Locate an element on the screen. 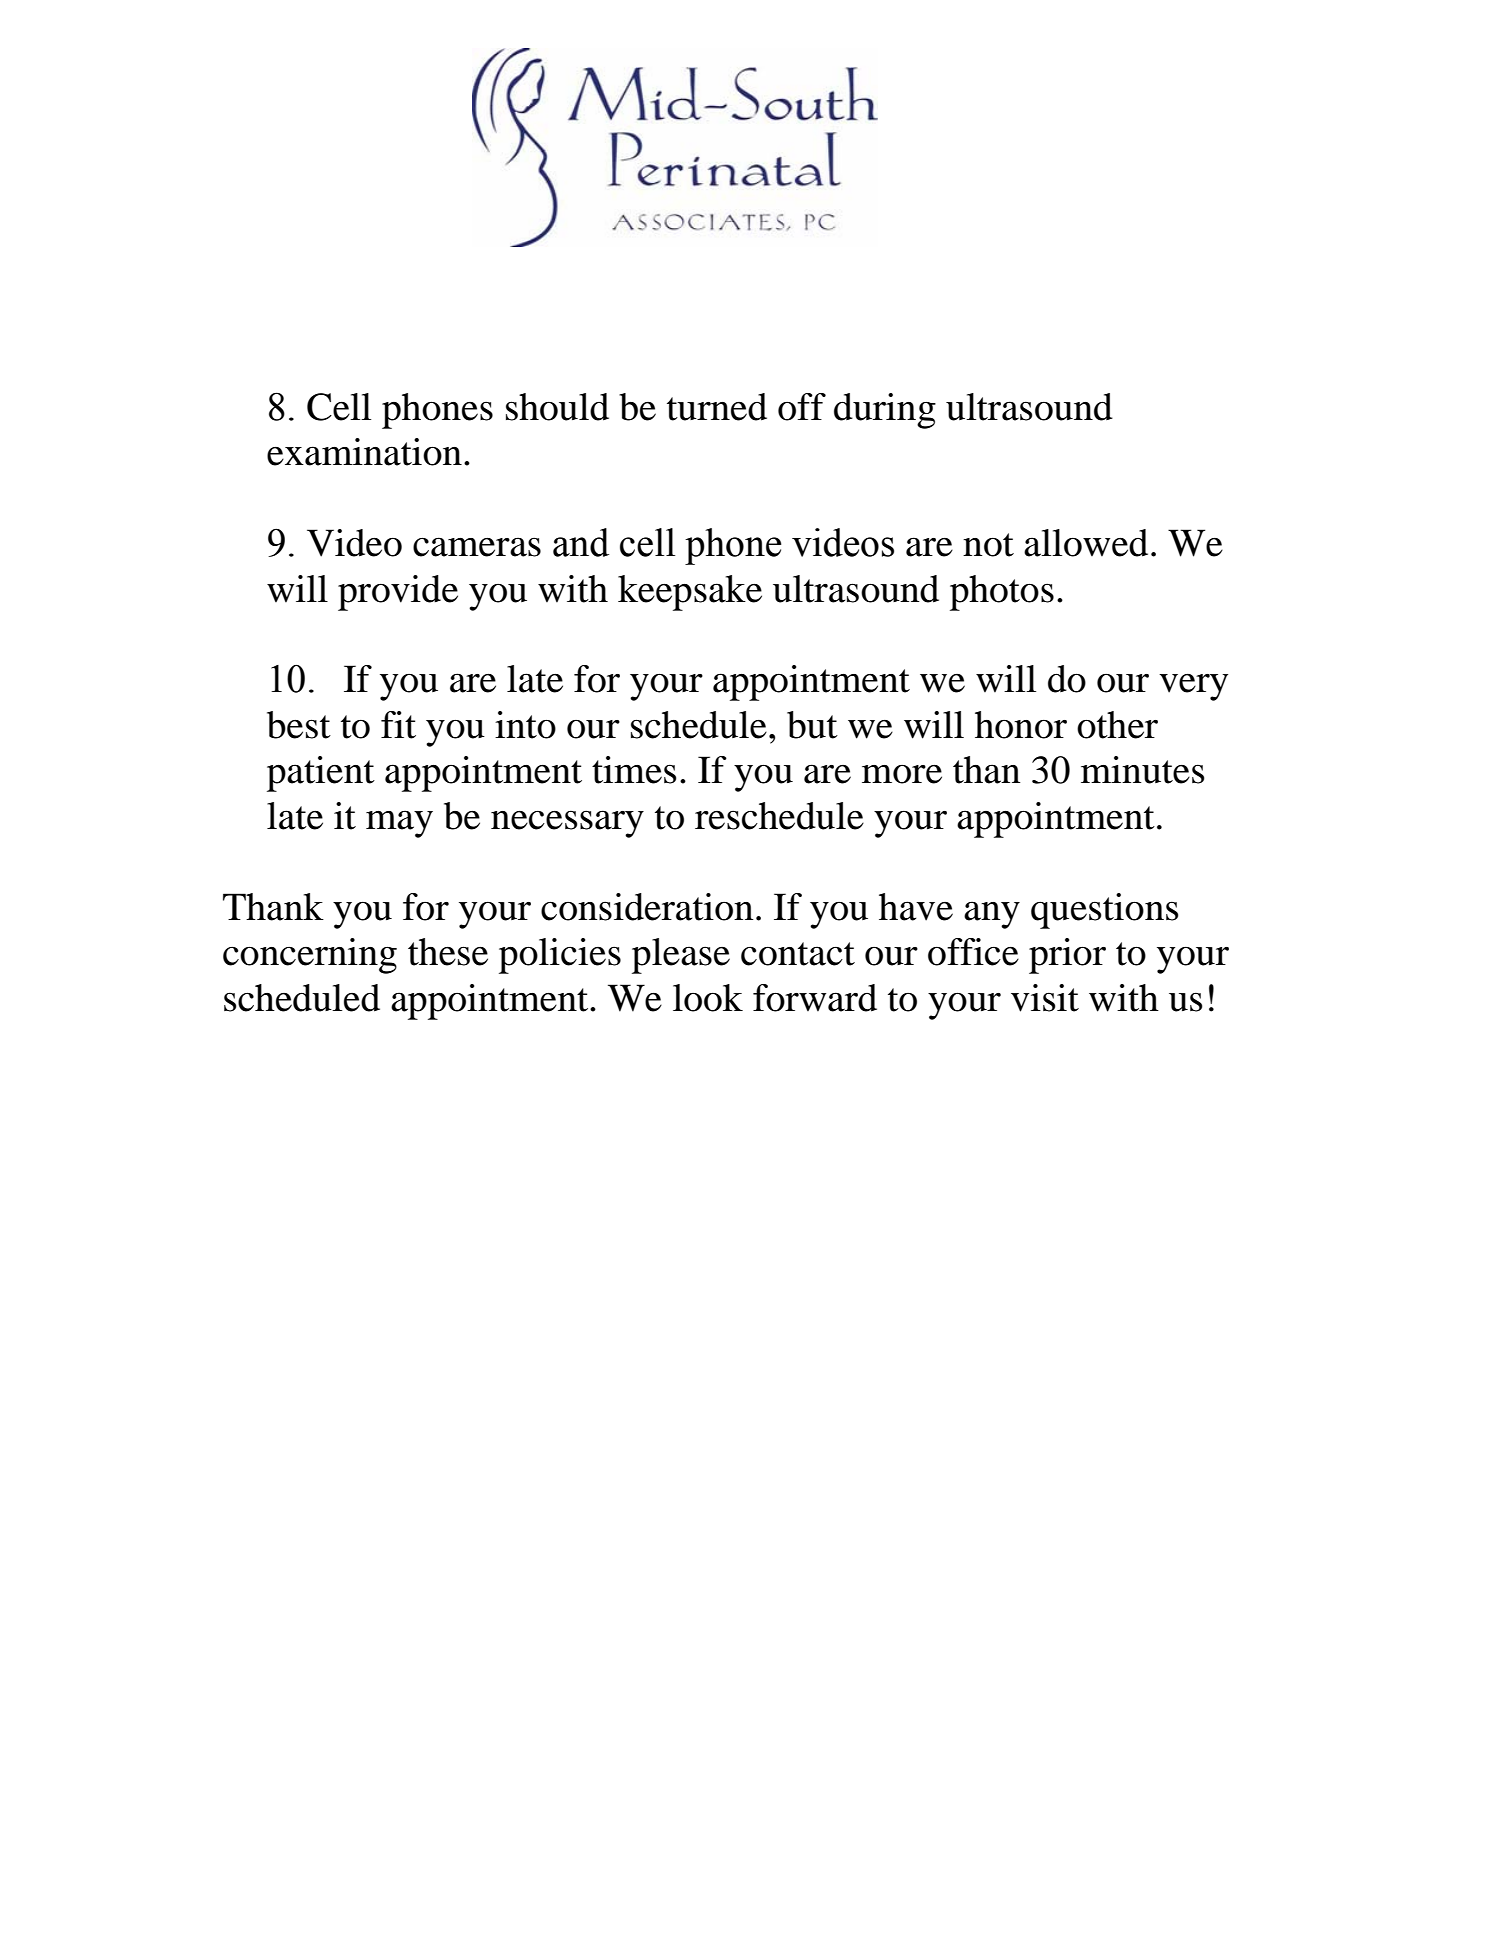  but is located at coordinates (812, 725).
